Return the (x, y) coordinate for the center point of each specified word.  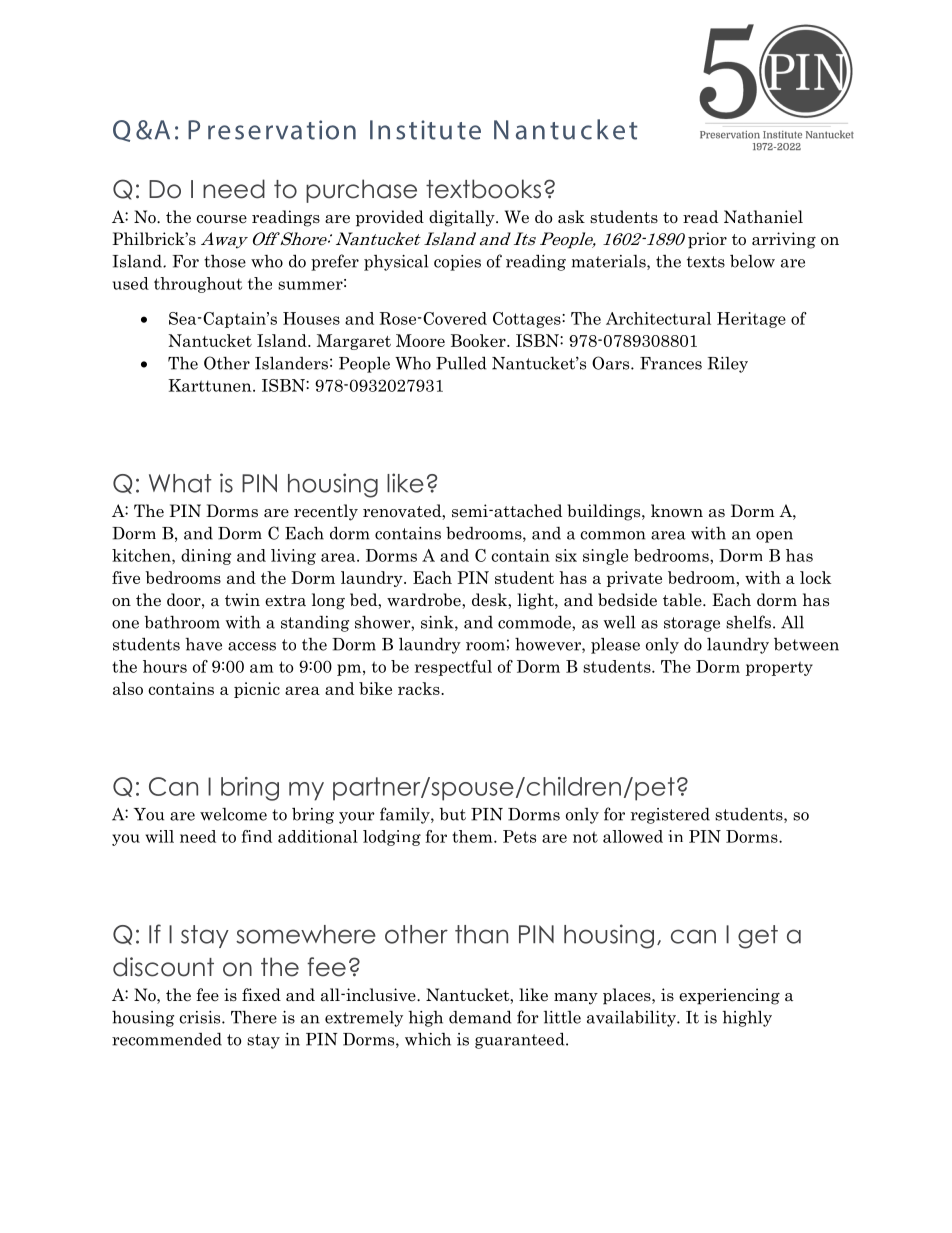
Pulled (461, 363)
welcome (233, 814)
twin (242, 599)
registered (670, 815)
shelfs (748, 622)
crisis (201, 1017)
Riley (728, 365)
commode (535, 622)
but (453, 814)
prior (707, 240)
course (221, 219)
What (180, 483)
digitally (463, 218)
